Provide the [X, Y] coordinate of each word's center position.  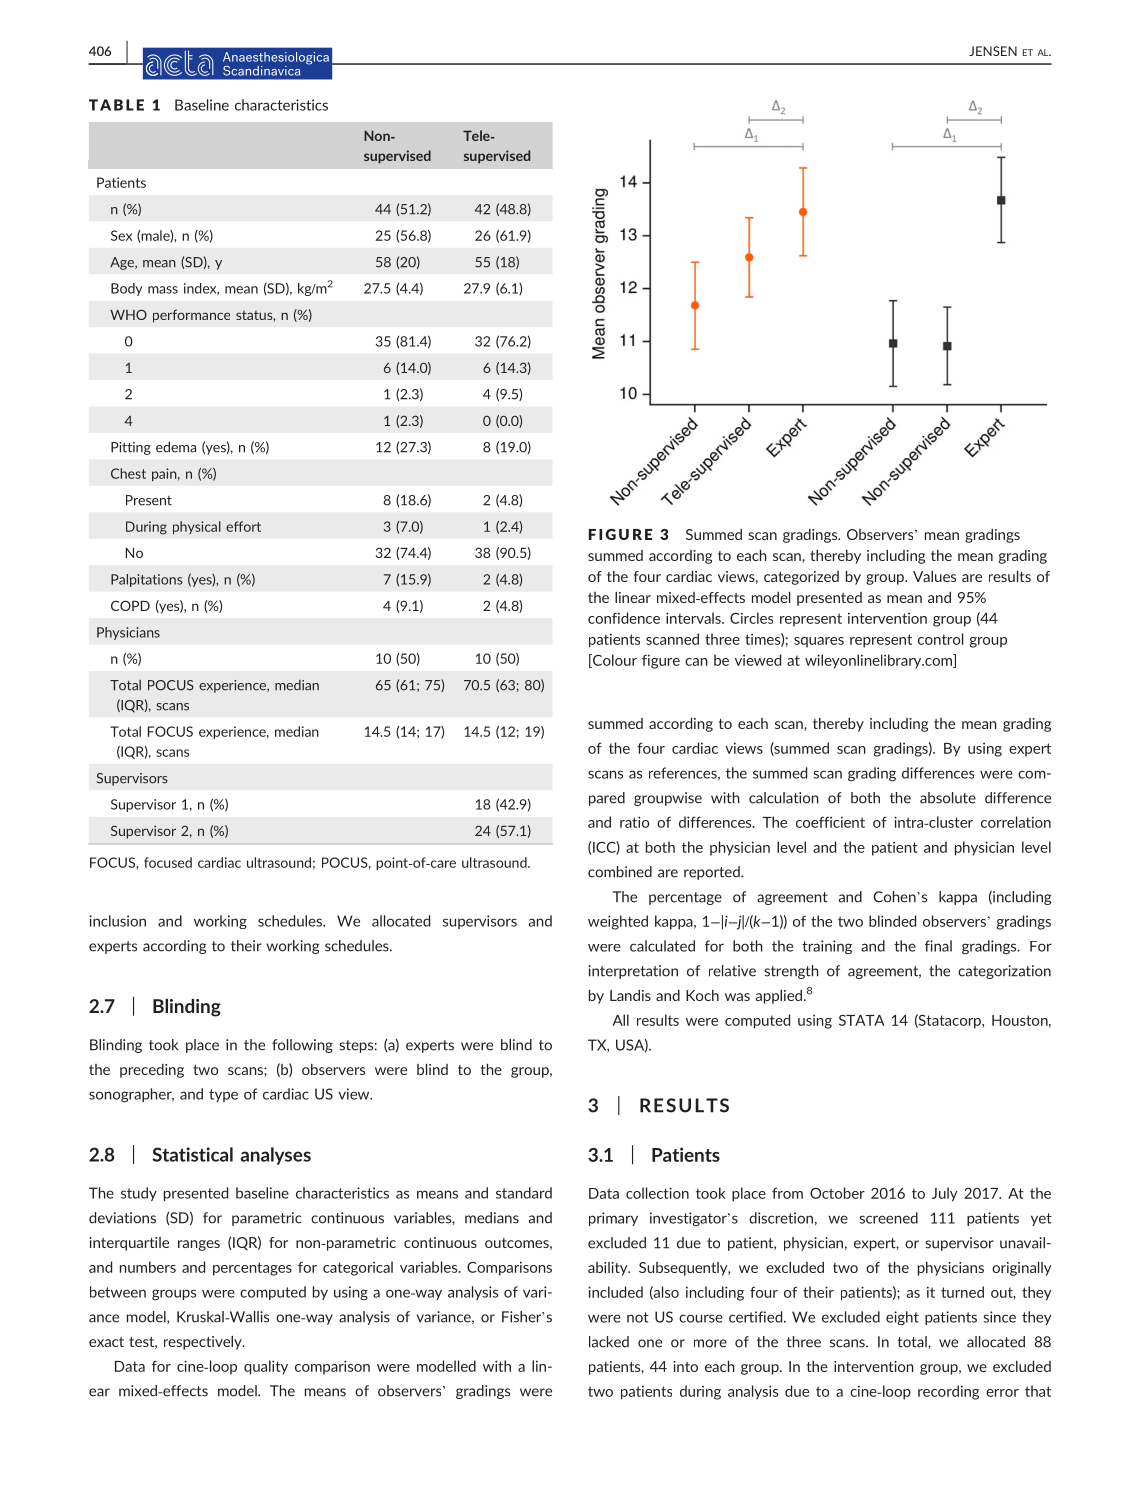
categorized [801, 578]
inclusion [117, 921]
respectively [204, 1343]
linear [633, 597]
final [938, 946]
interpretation [633, 972]
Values [934, 576]
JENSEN [993, 51]
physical [197, 527]
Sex [121, 235]
